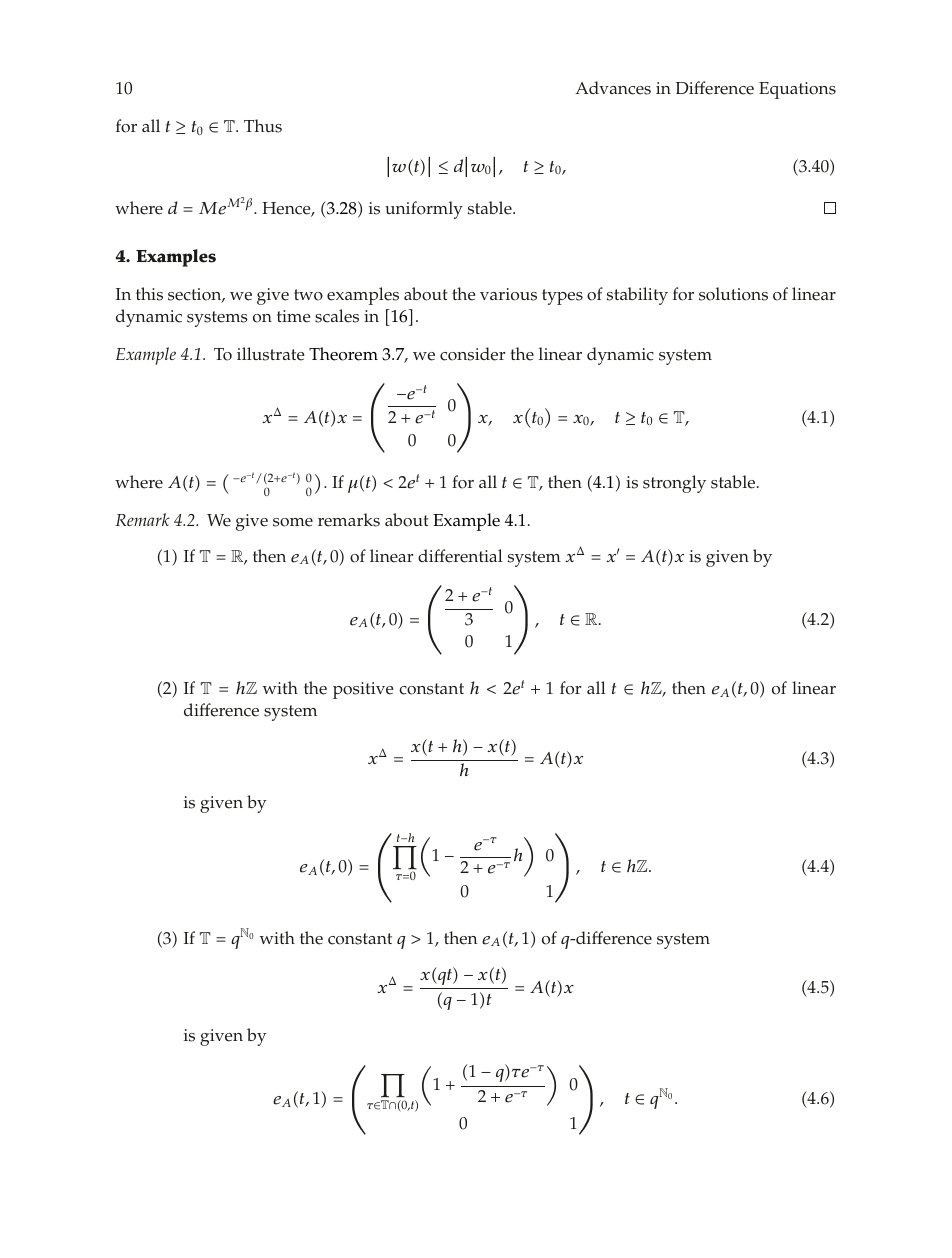  I want to click on Equations, so click(797, 90).
